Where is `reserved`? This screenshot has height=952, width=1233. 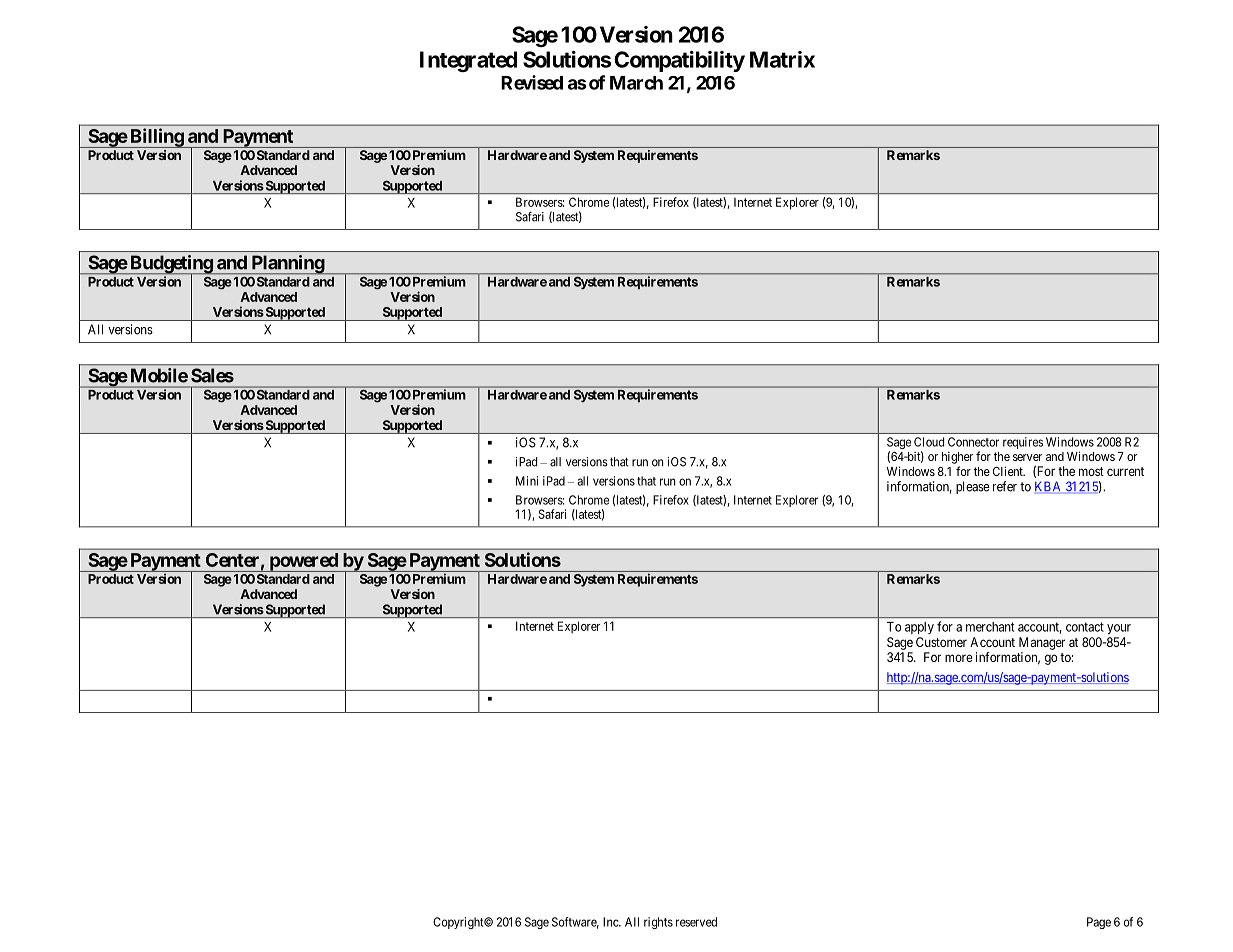
reserved is located at coordinates (696, 922).
